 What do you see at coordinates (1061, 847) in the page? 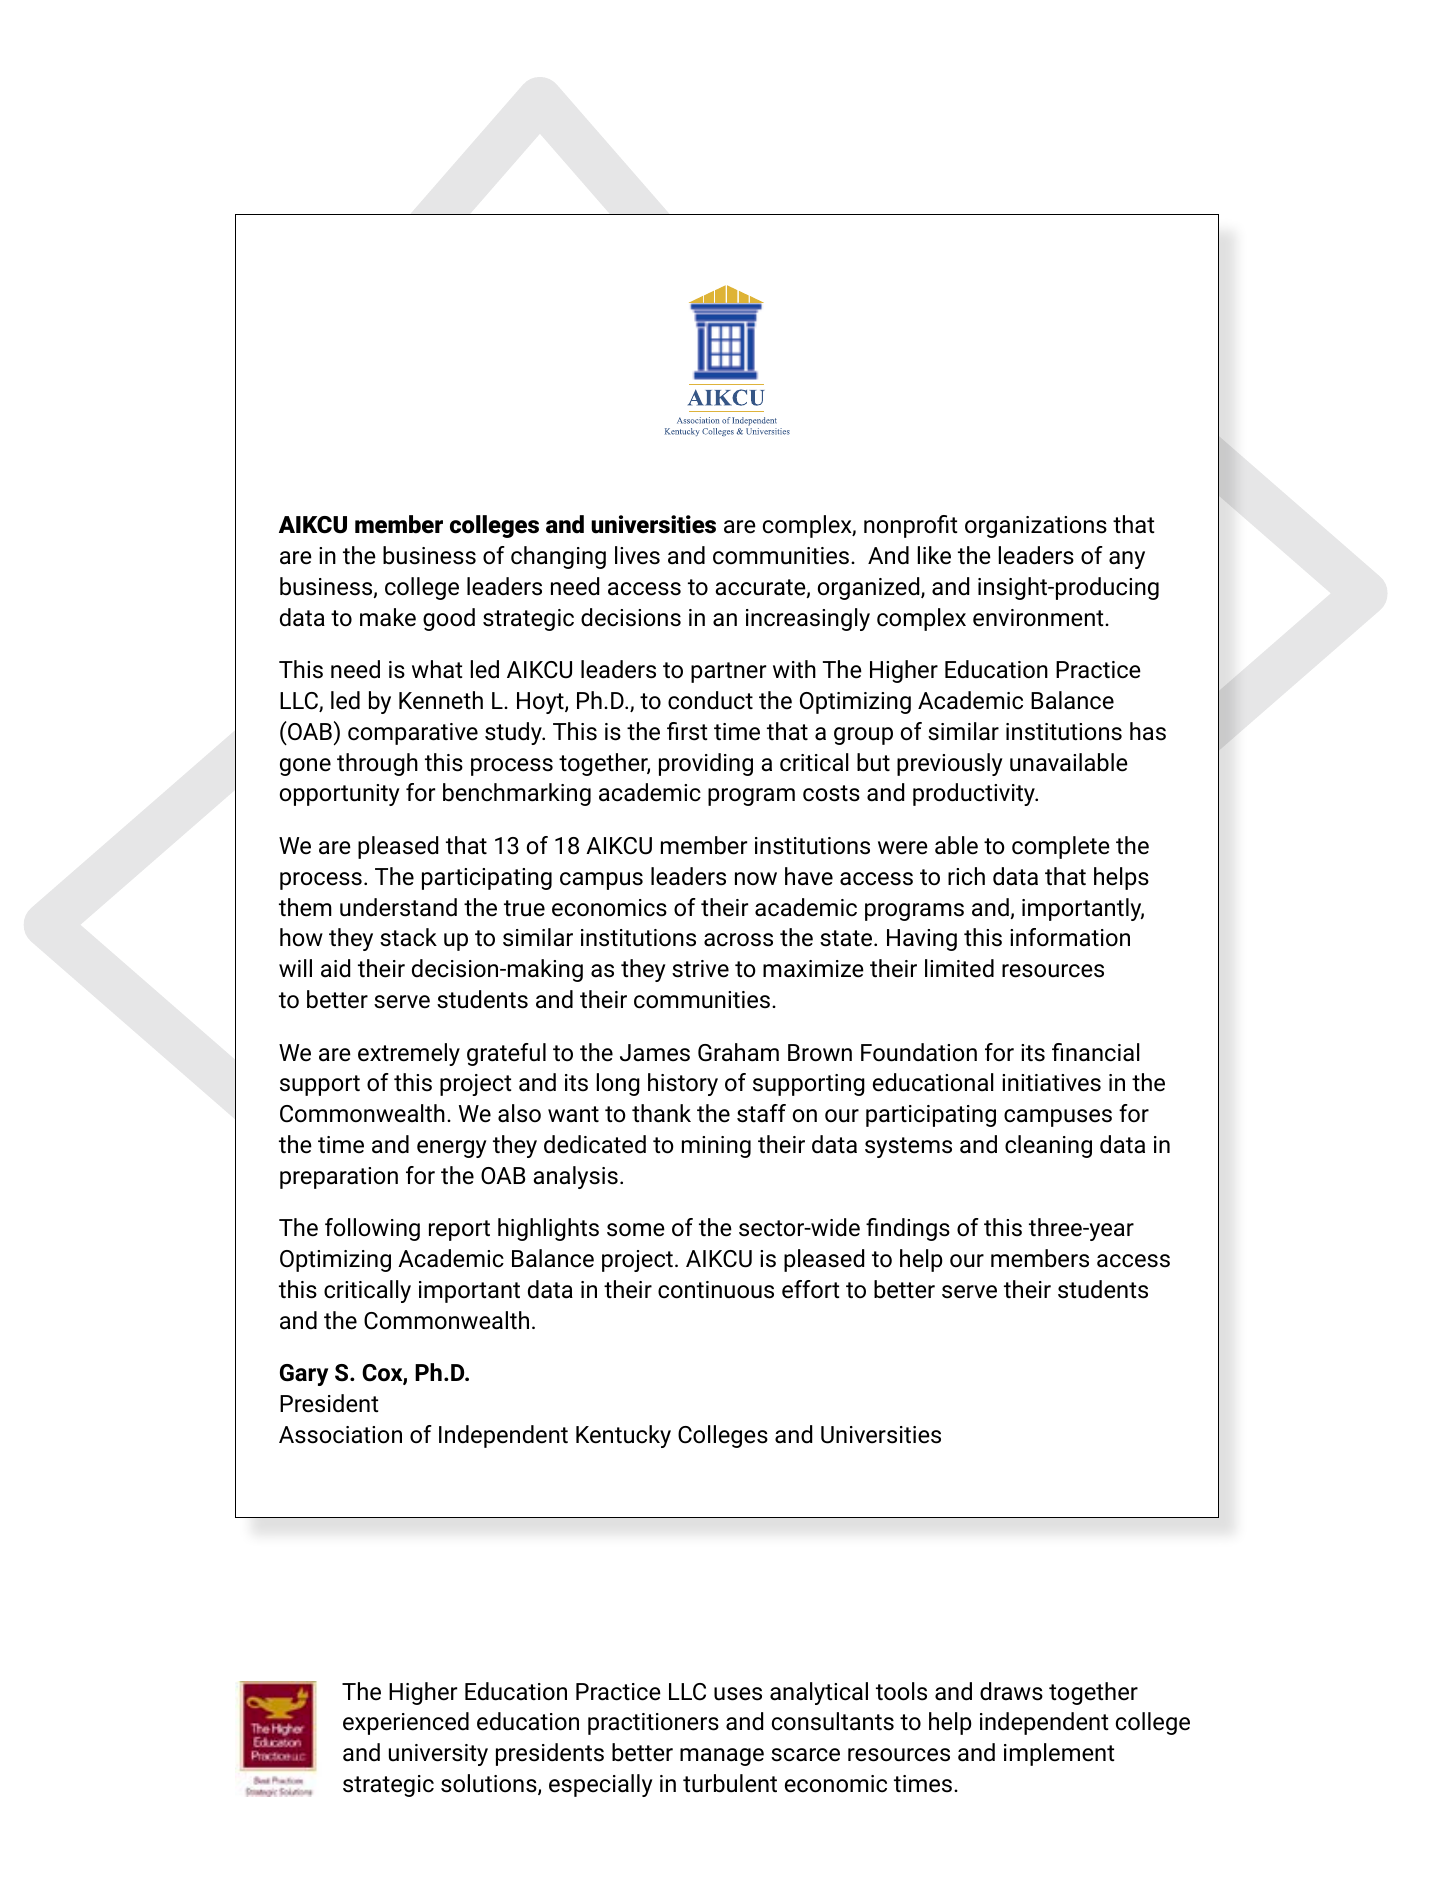
I see `complete` at bounding box center [1061, 847].
